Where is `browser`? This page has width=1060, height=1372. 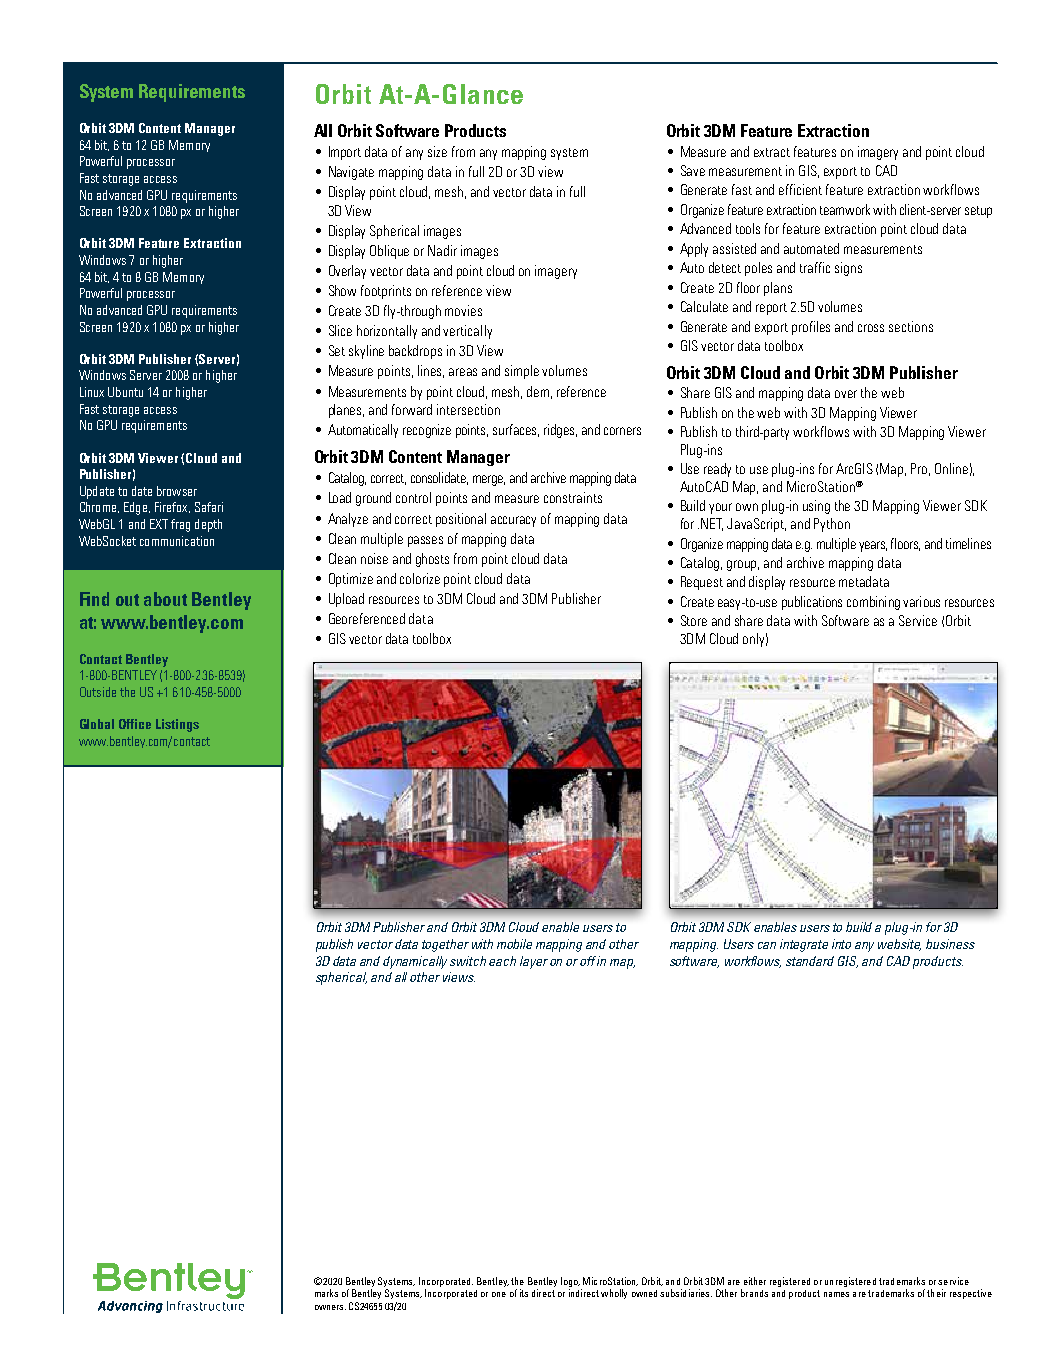
browser is located at coordinates (177, 491).
